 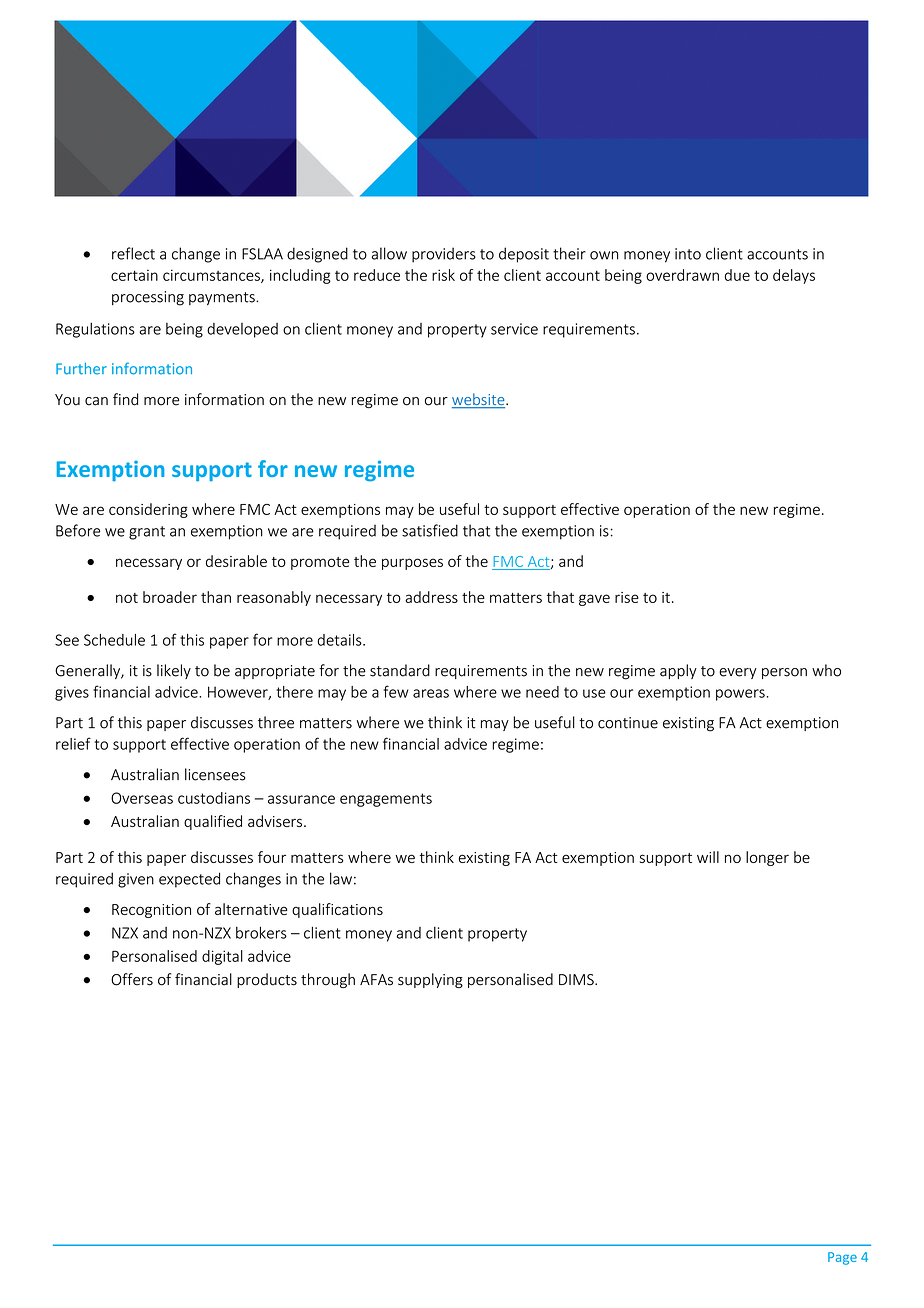 I want to click on DIMS, so click(x=577, y=980).
